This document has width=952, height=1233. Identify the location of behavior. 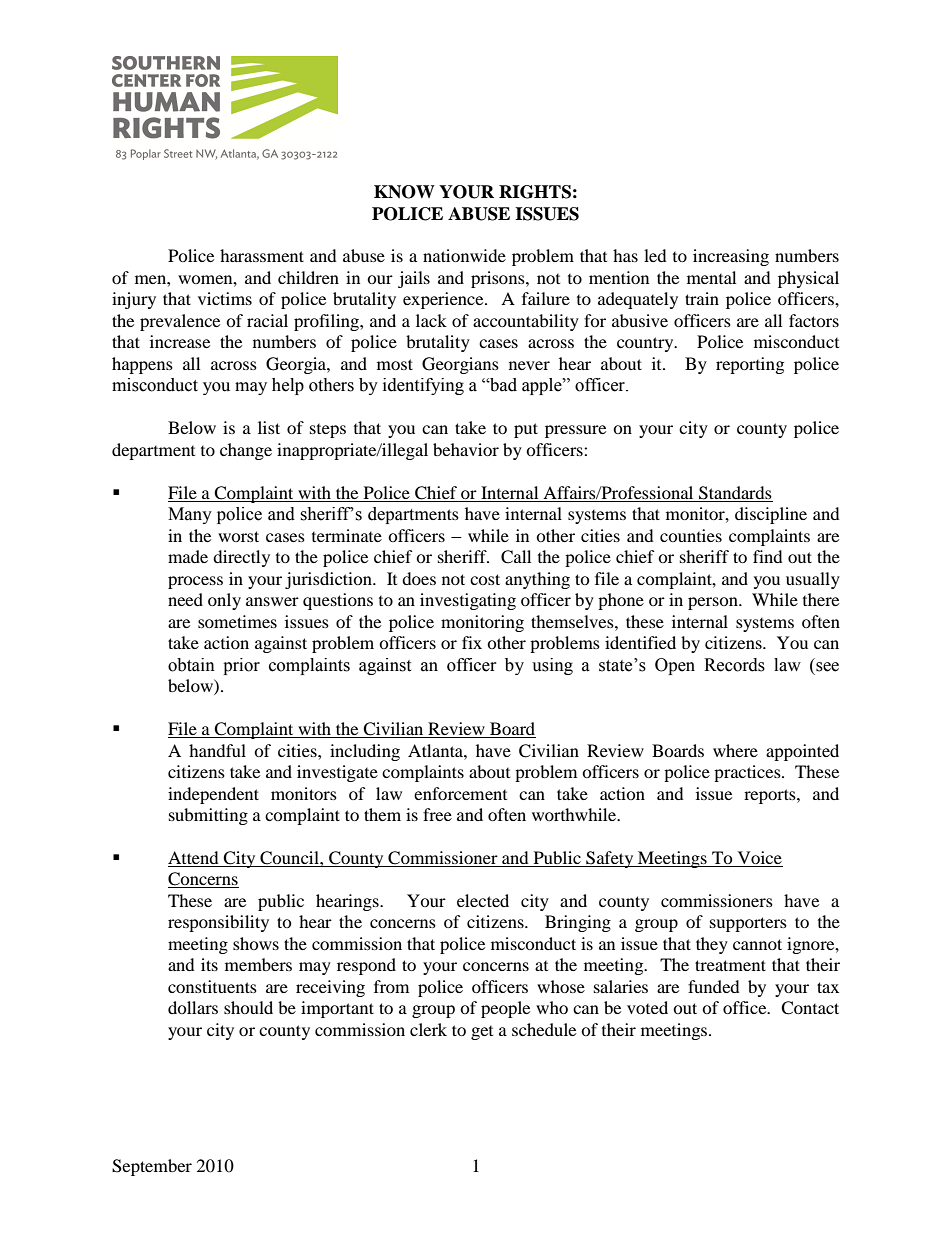
(466, 449).
